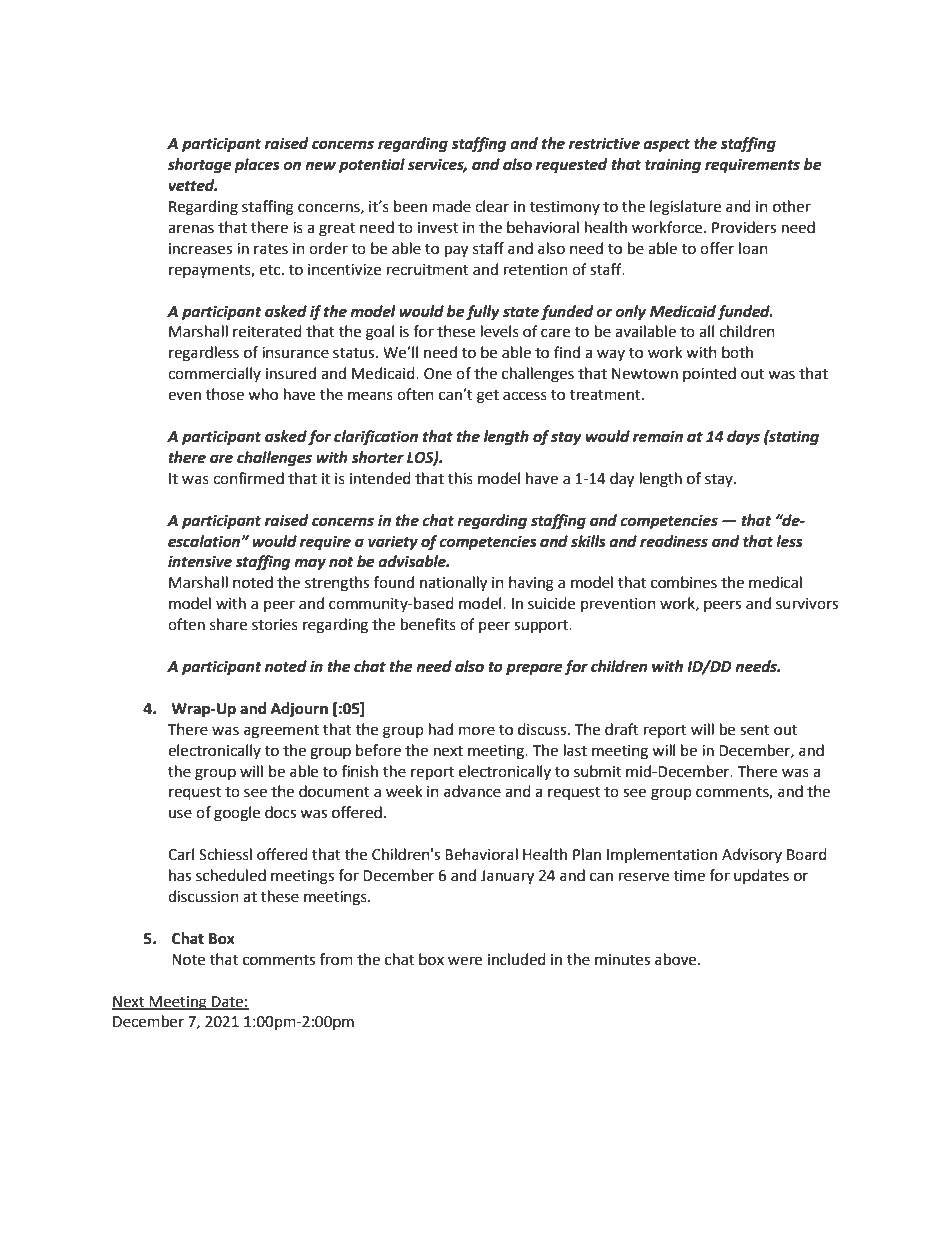  I want to click on training, so click(673, 166).
